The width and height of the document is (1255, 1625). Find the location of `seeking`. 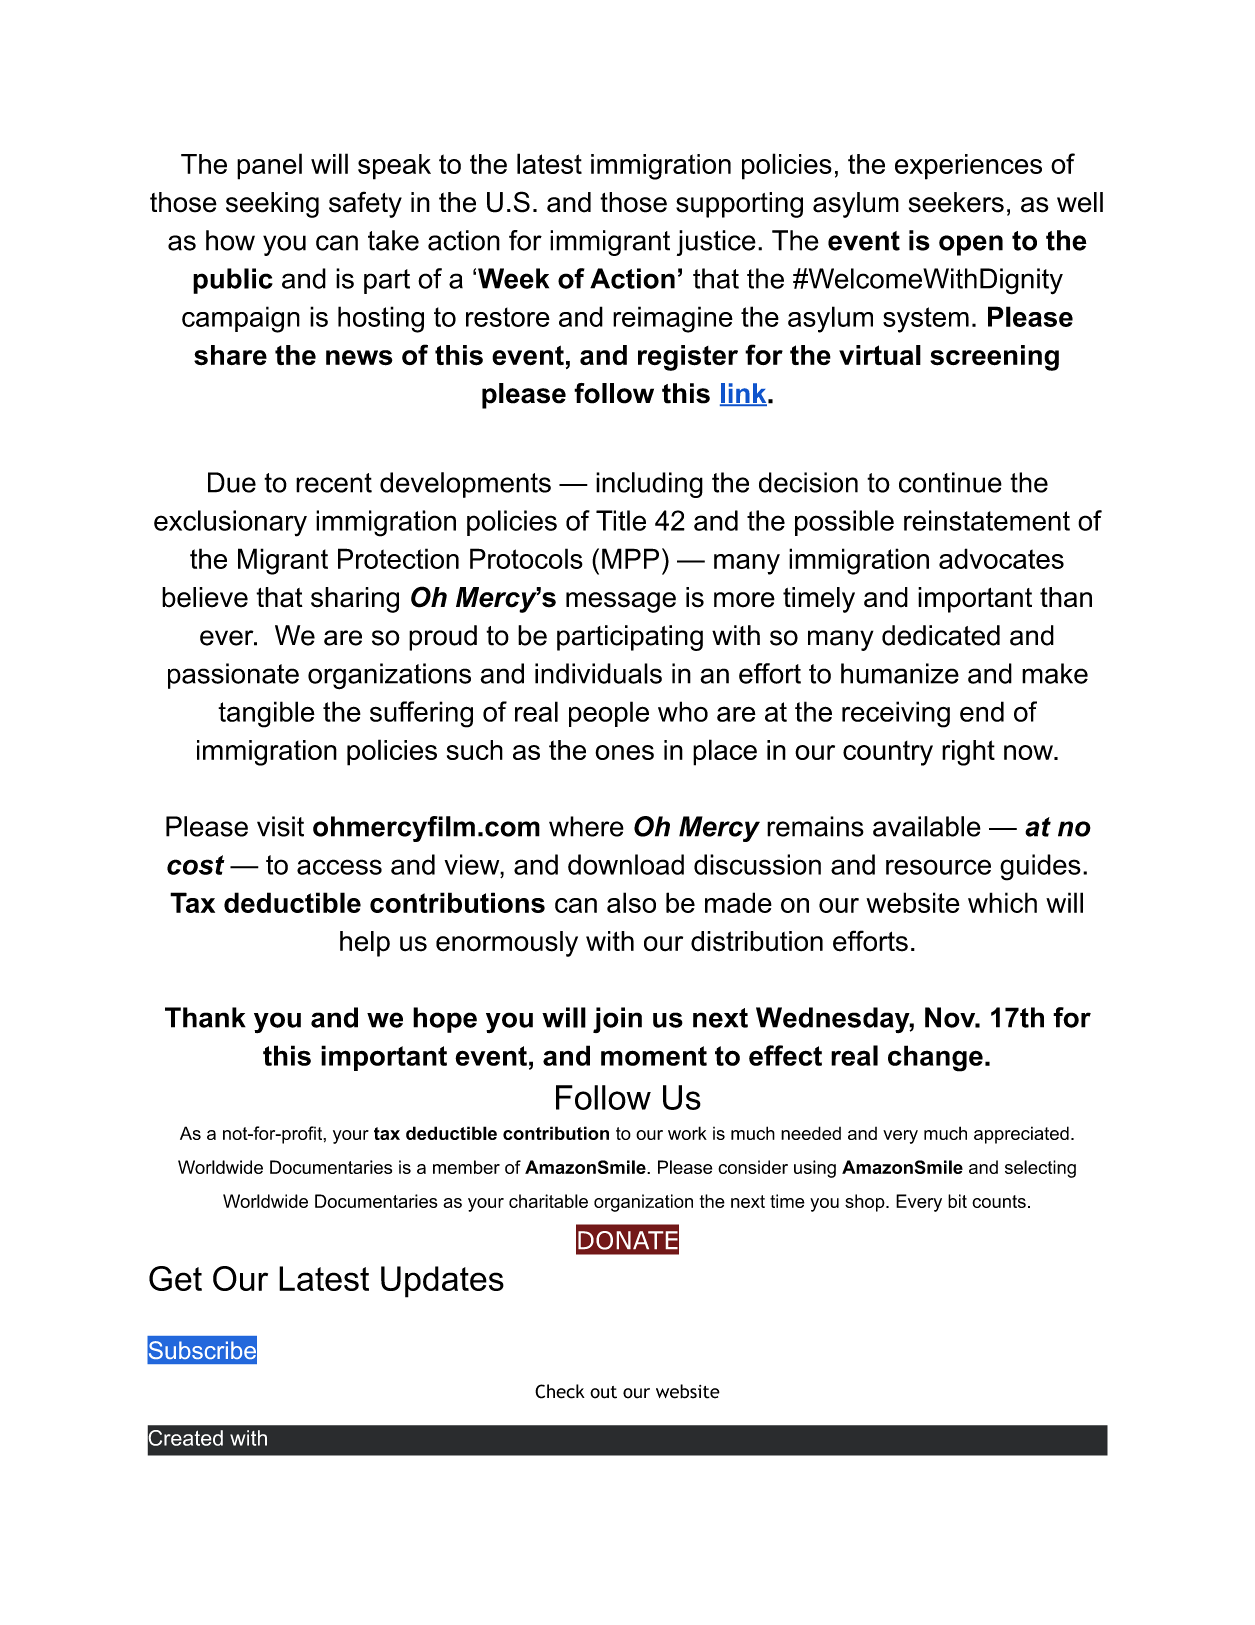

seeking is located at coordinates (272, 205).
